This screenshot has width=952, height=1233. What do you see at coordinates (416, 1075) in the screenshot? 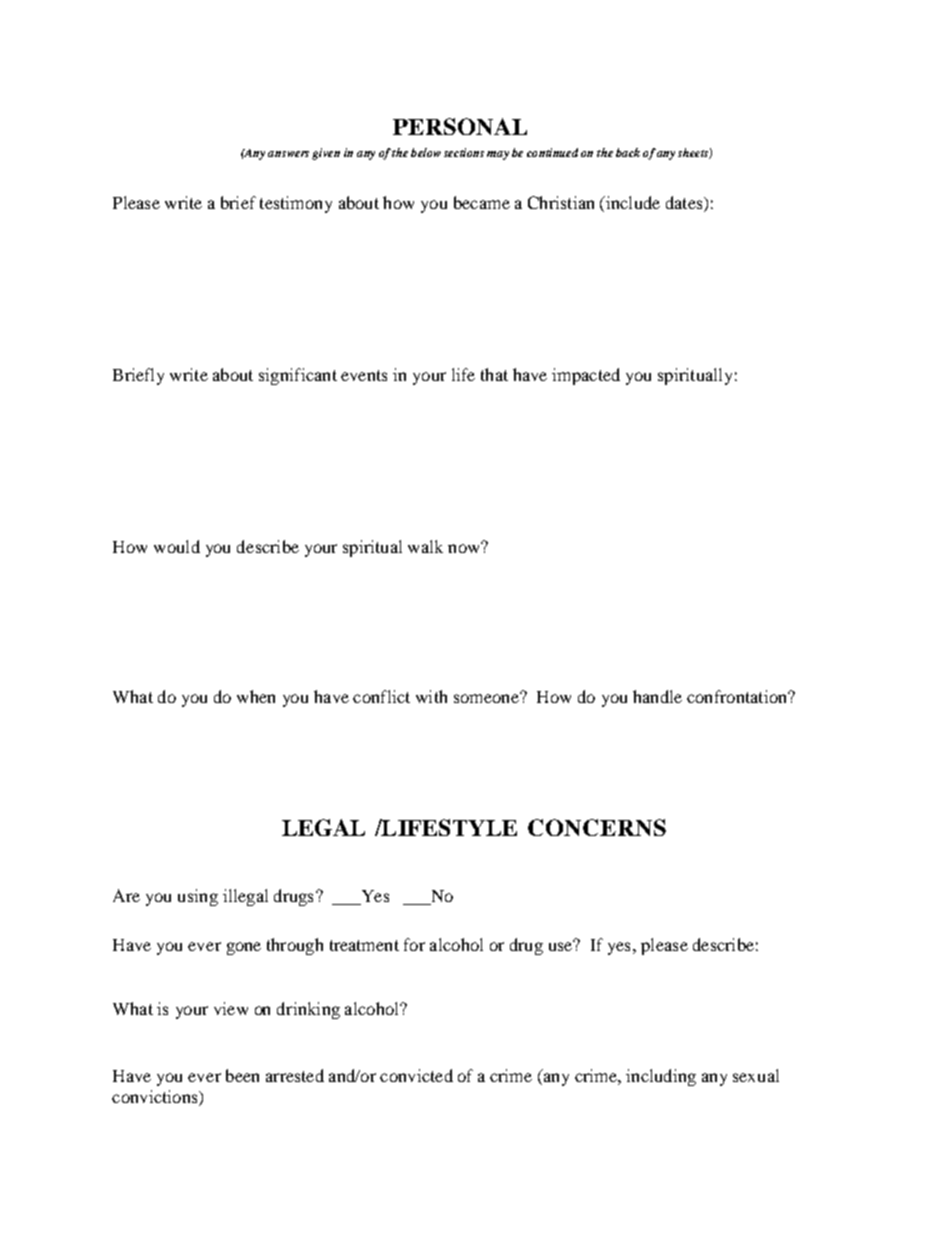
I see `convicted` at bounding box center [416, 1075].
